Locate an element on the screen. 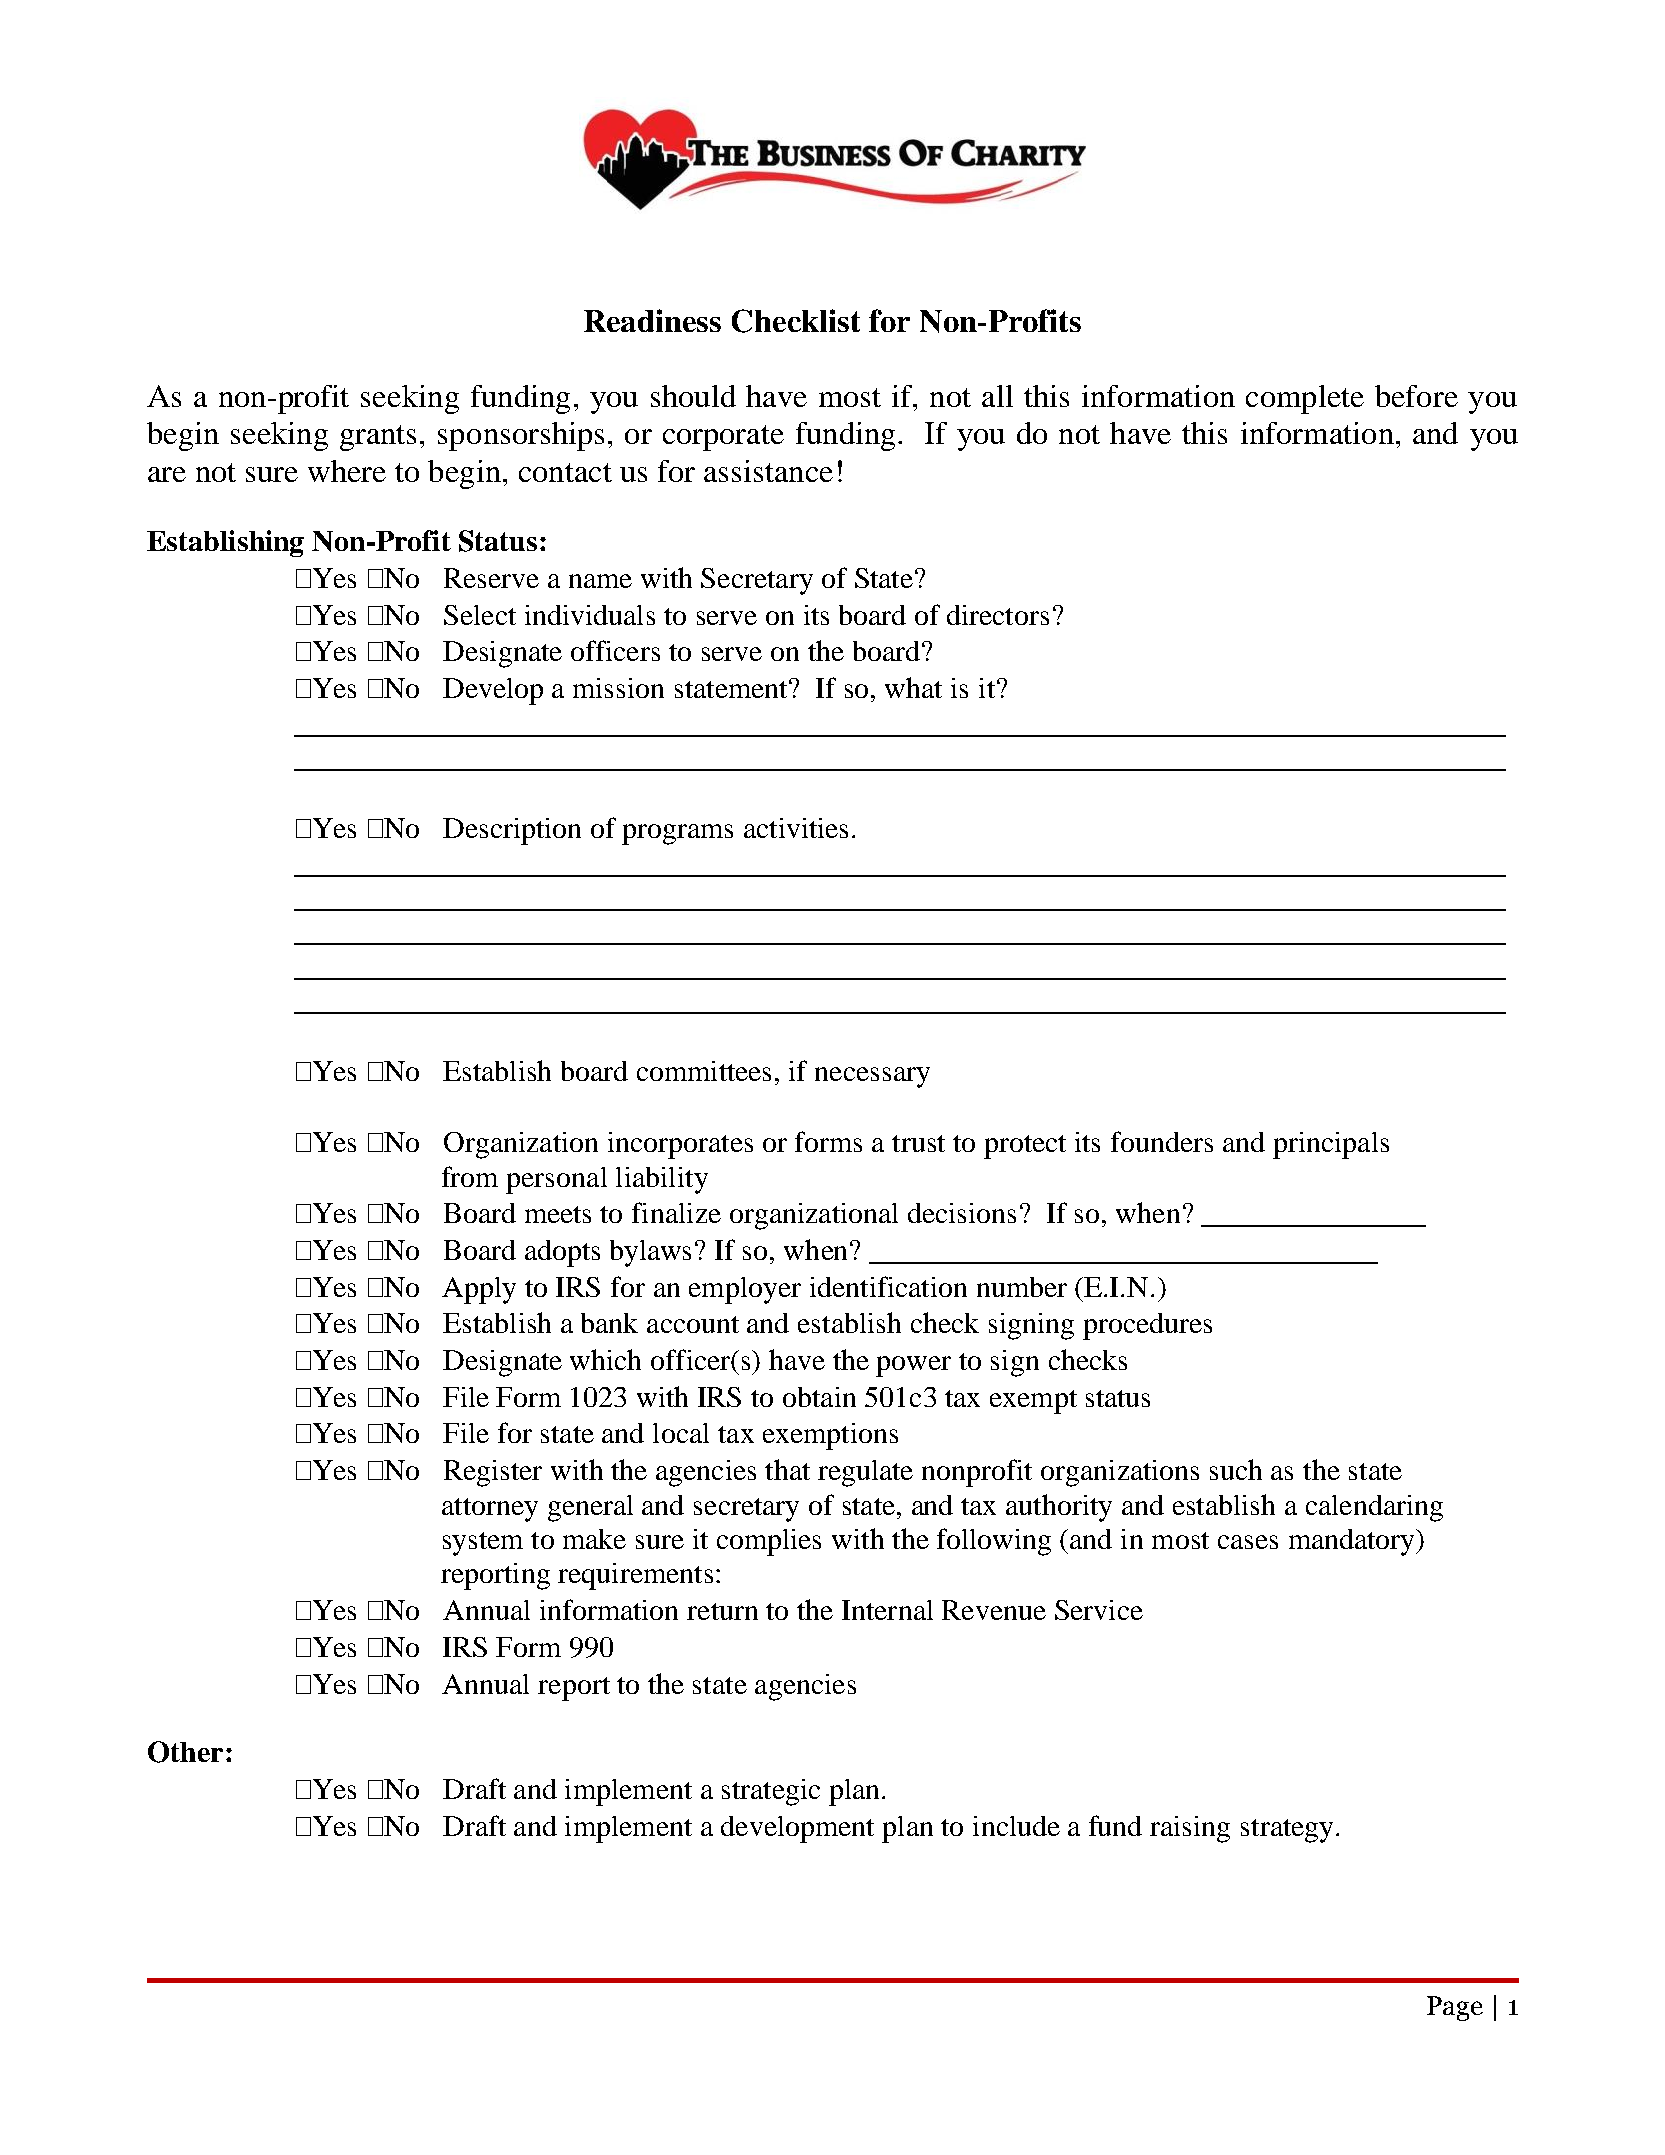 The width and height of the screenshot is (1665, 2155). grants is located at coordinates (378, 438).
